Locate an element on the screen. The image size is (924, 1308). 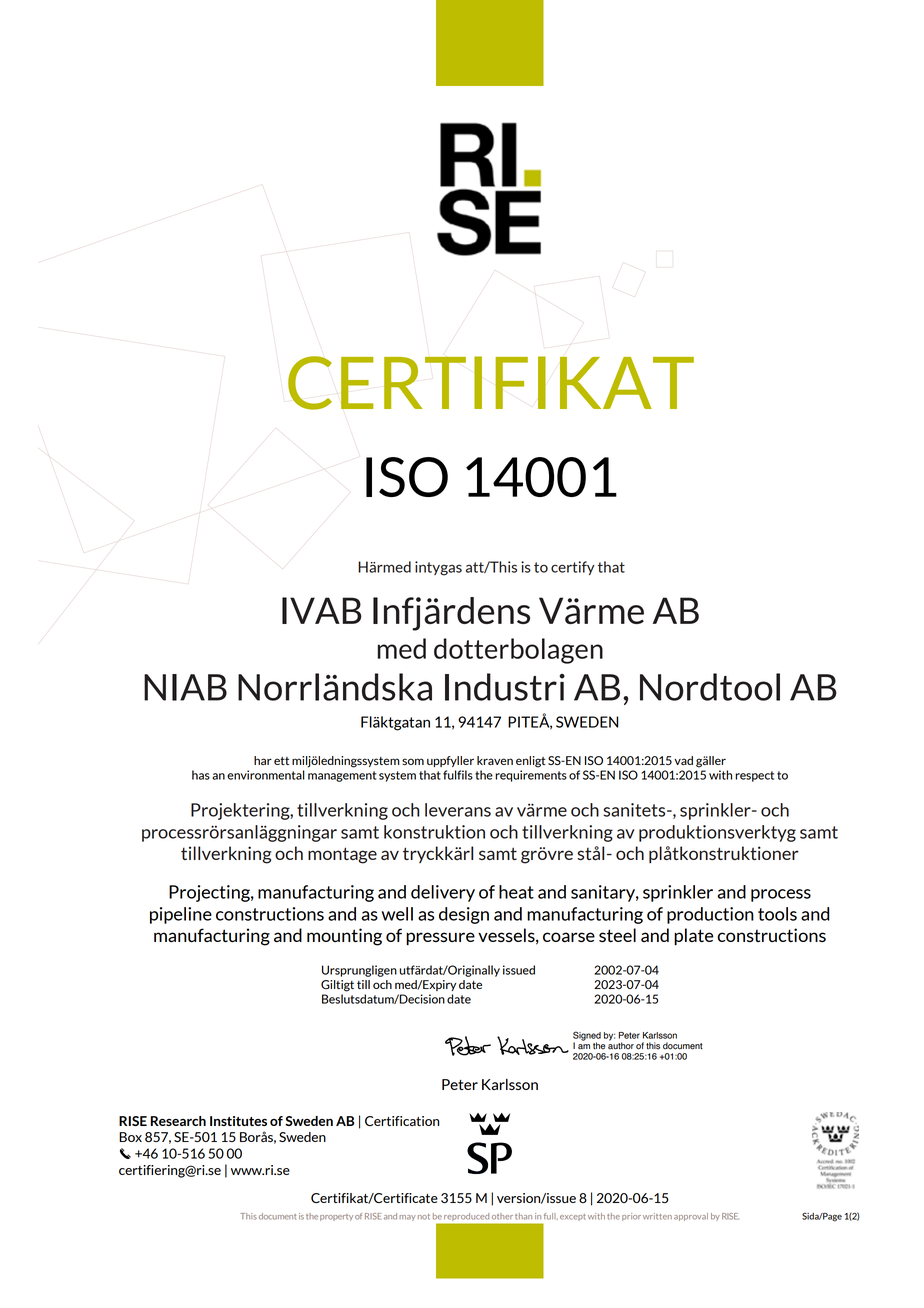
respect is located at coordinates (754, 776).
